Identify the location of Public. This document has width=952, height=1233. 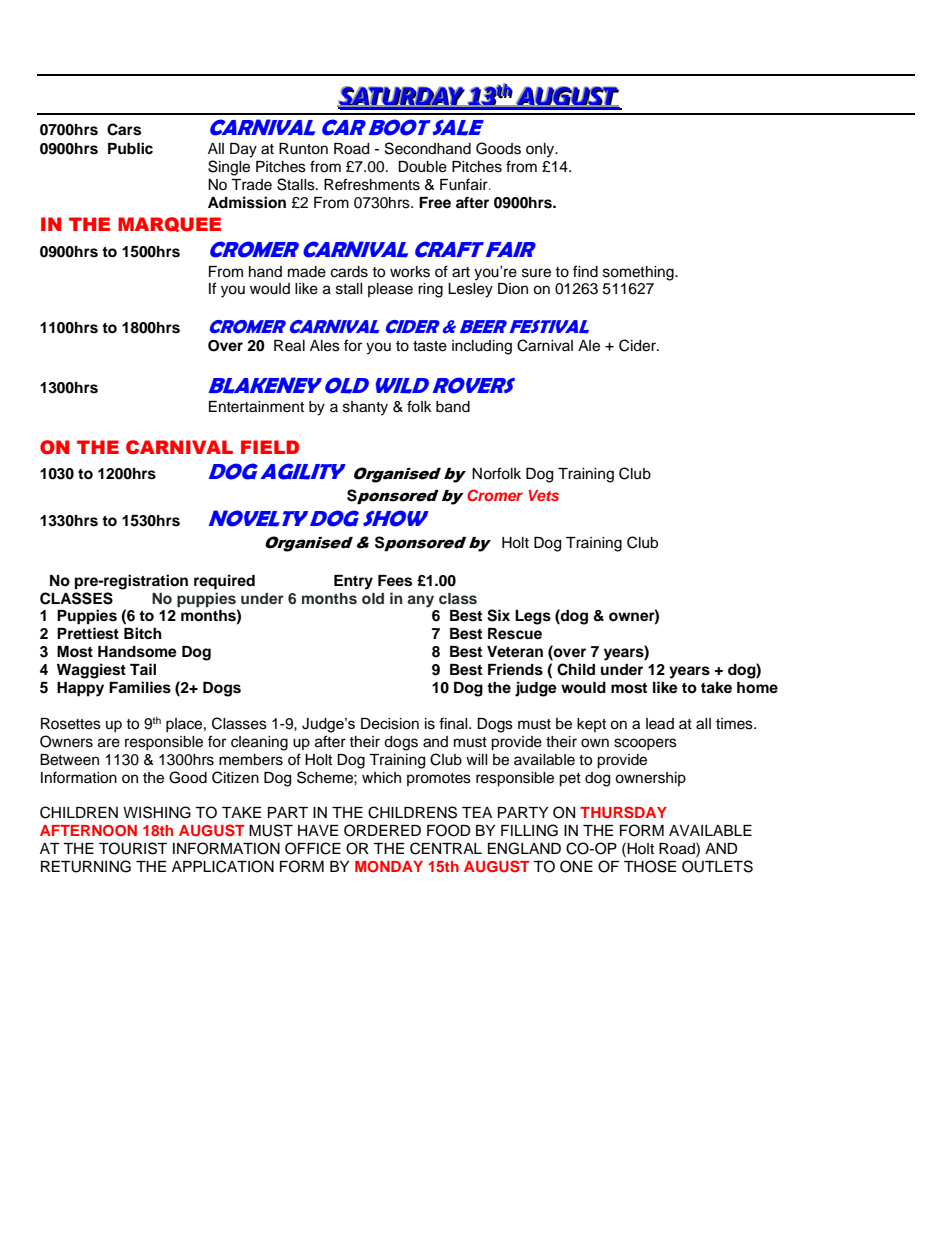
(130, 148).
